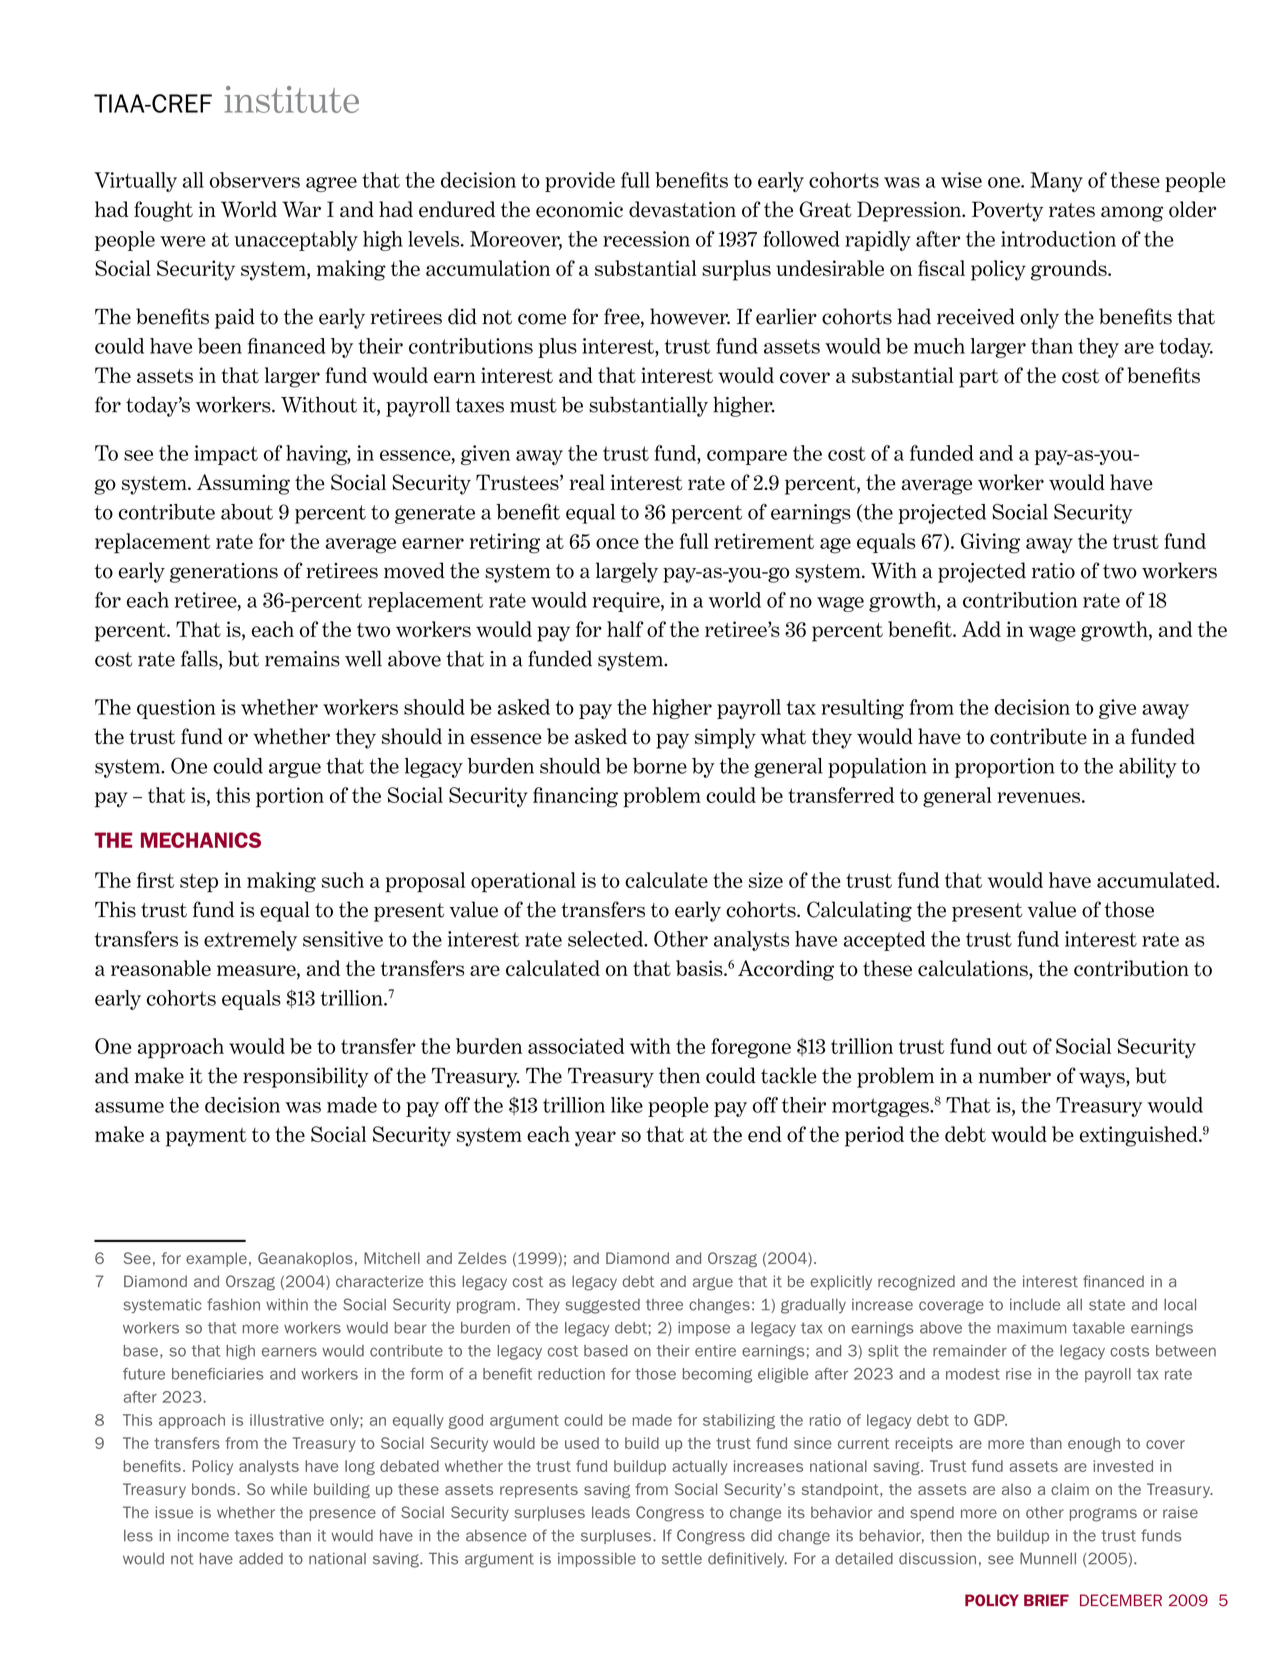 This screenshot has width=1285, height=1663. What do you see at coordinates (1103, 1080) in the screenshot?
I see `ways` at bounding box center [1103, 1080].
